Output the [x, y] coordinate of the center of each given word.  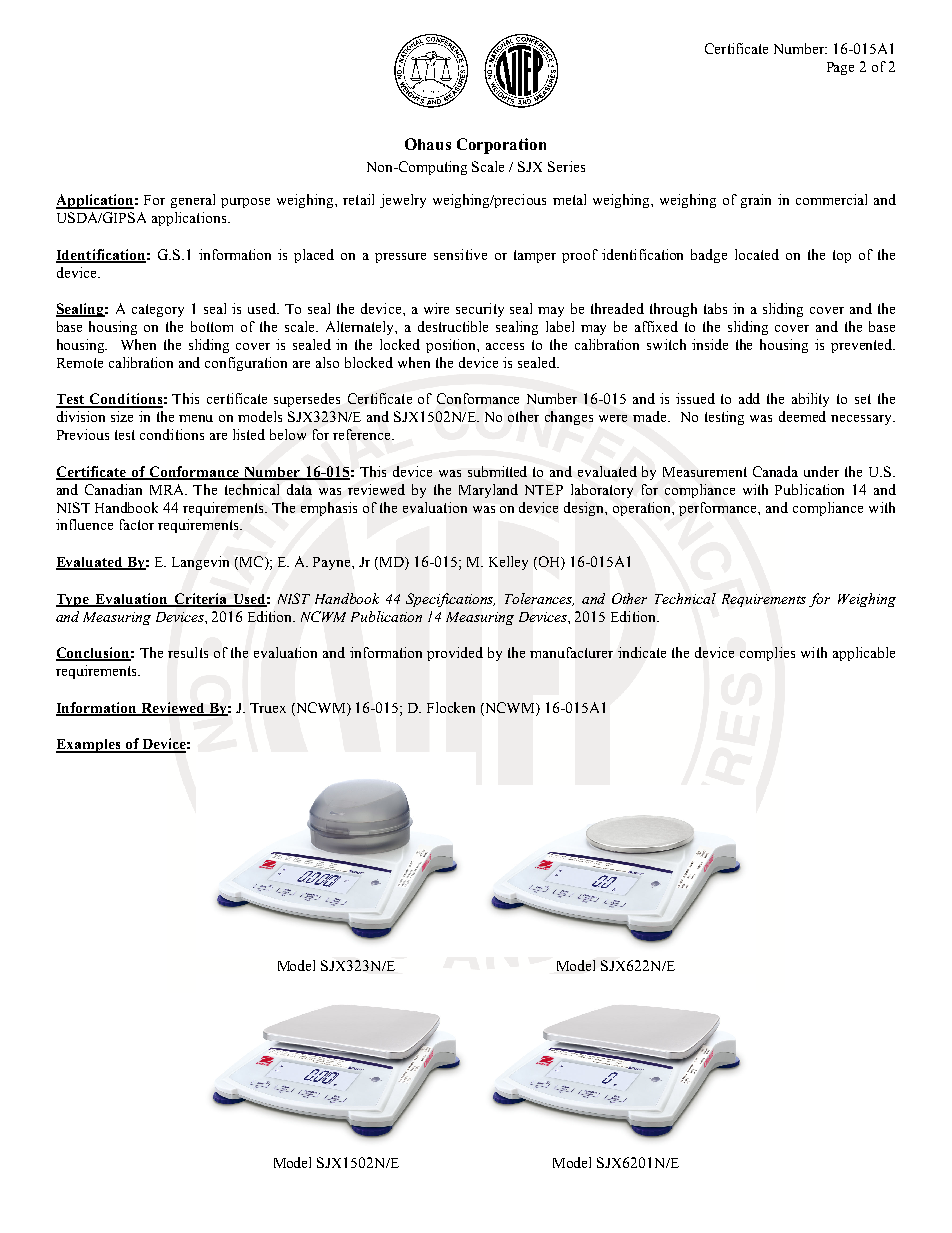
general [193, 201]
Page [840, 68]
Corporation [501, 146]
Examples [89, 746]
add [749, 398]
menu [196, 418]
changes [569, 418]
